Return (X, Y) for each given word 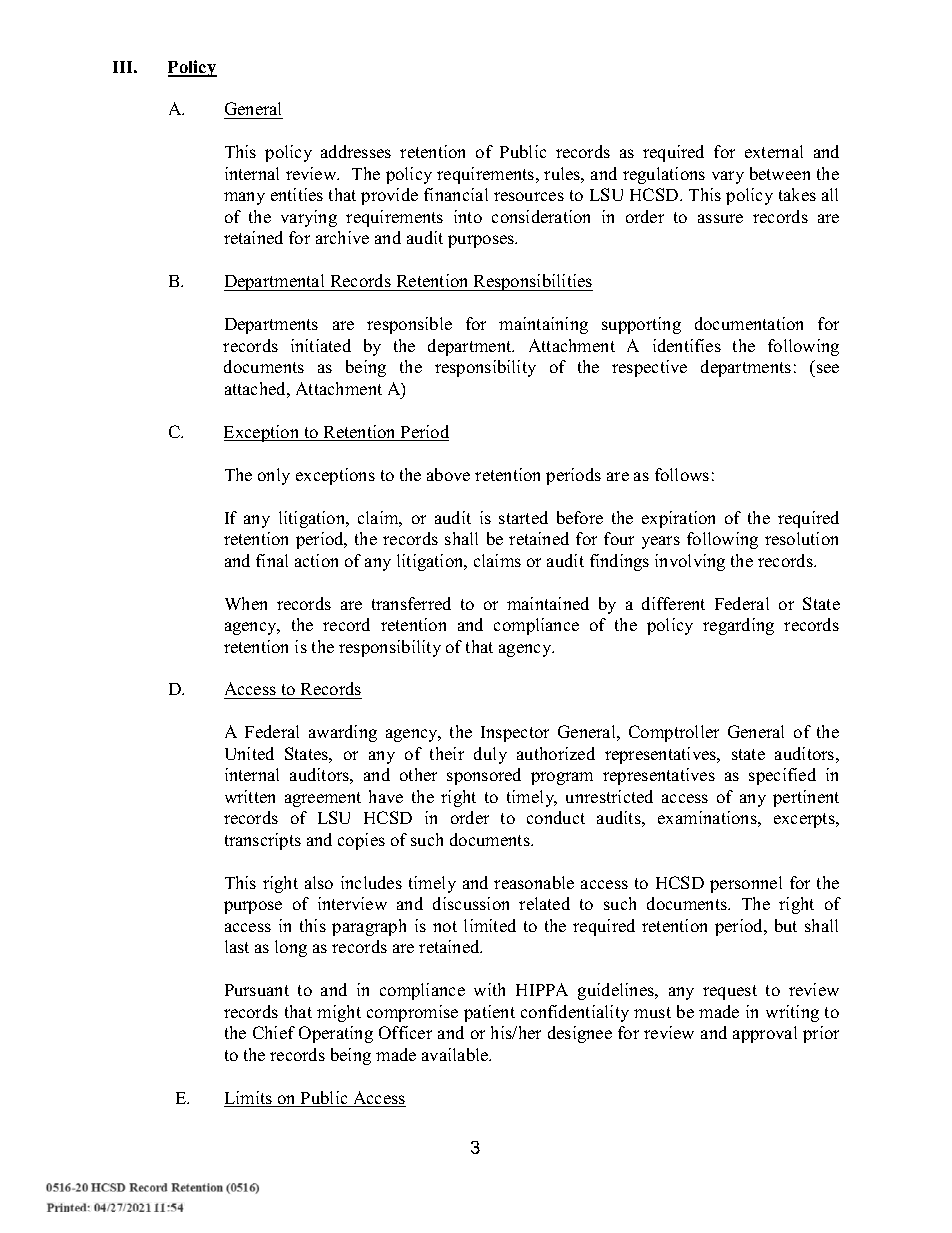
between (780, 173)
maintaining (543, 325)
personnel (746, 884)
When (246, 603)
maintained (548, 603)
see (828, 368)
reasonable (534, 882)
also (319, 882)
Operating (336, 1034)
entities (297, 194)
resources (529, 196)
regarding (738, 626)
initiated (321, 345)
